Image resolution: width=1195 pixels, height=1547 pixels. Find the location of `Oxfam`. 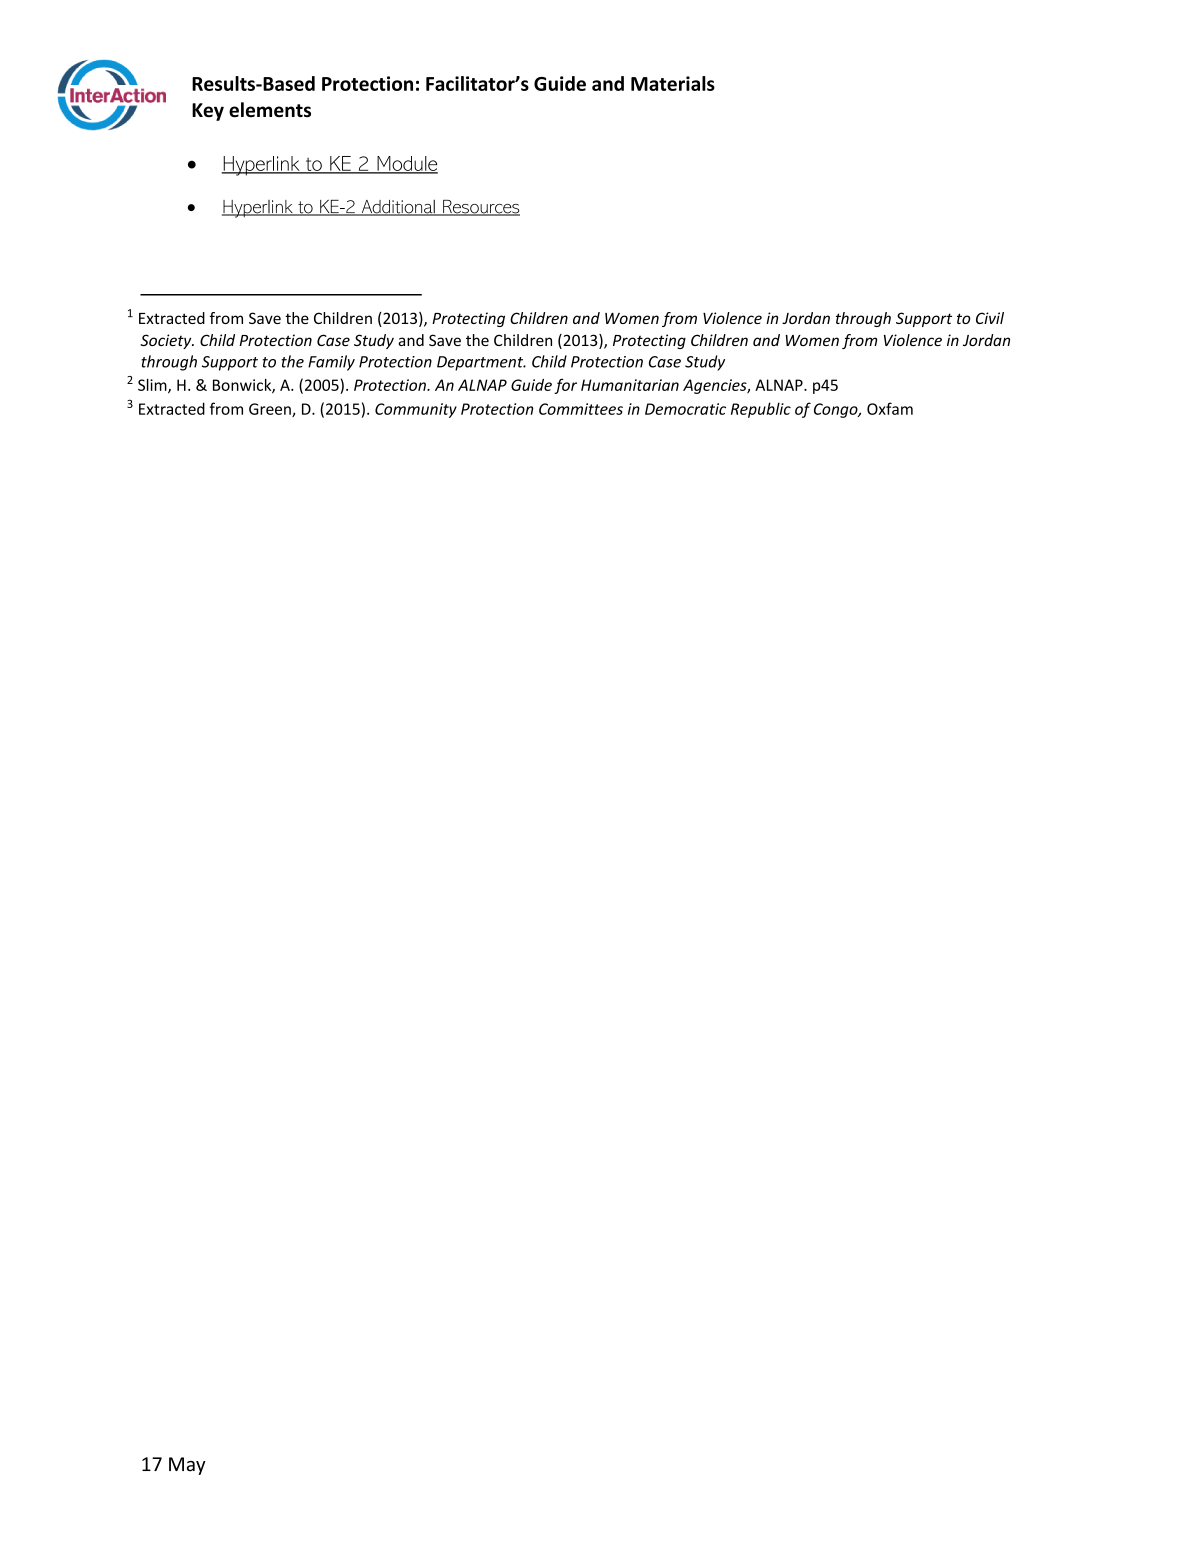

Oxfam is located at coordinates (890, 408).
